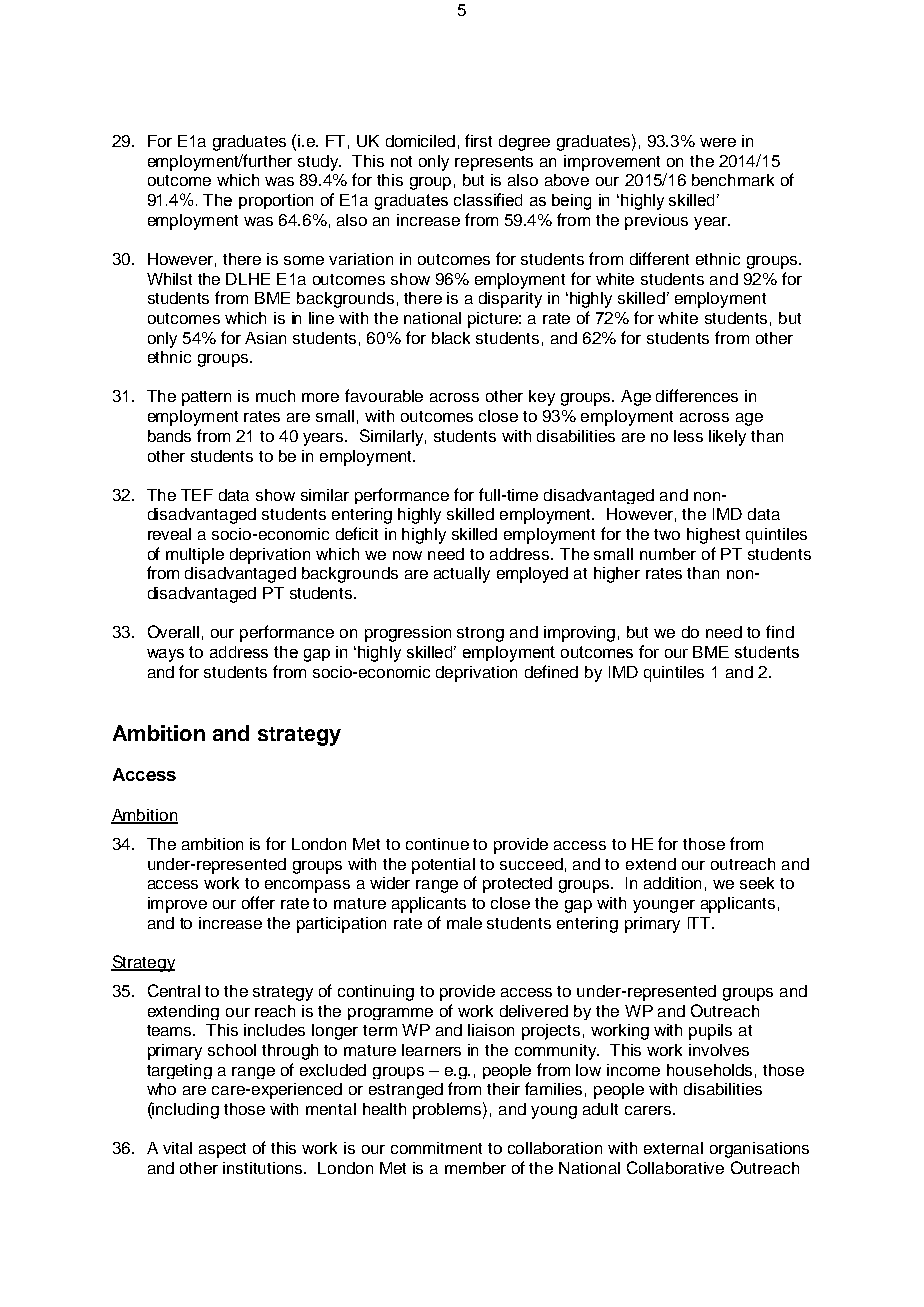 This screenshot has width=924, height=1307. Describe the element at coordinates (713, 536) in the screenshot. I see `highest` at that location.
